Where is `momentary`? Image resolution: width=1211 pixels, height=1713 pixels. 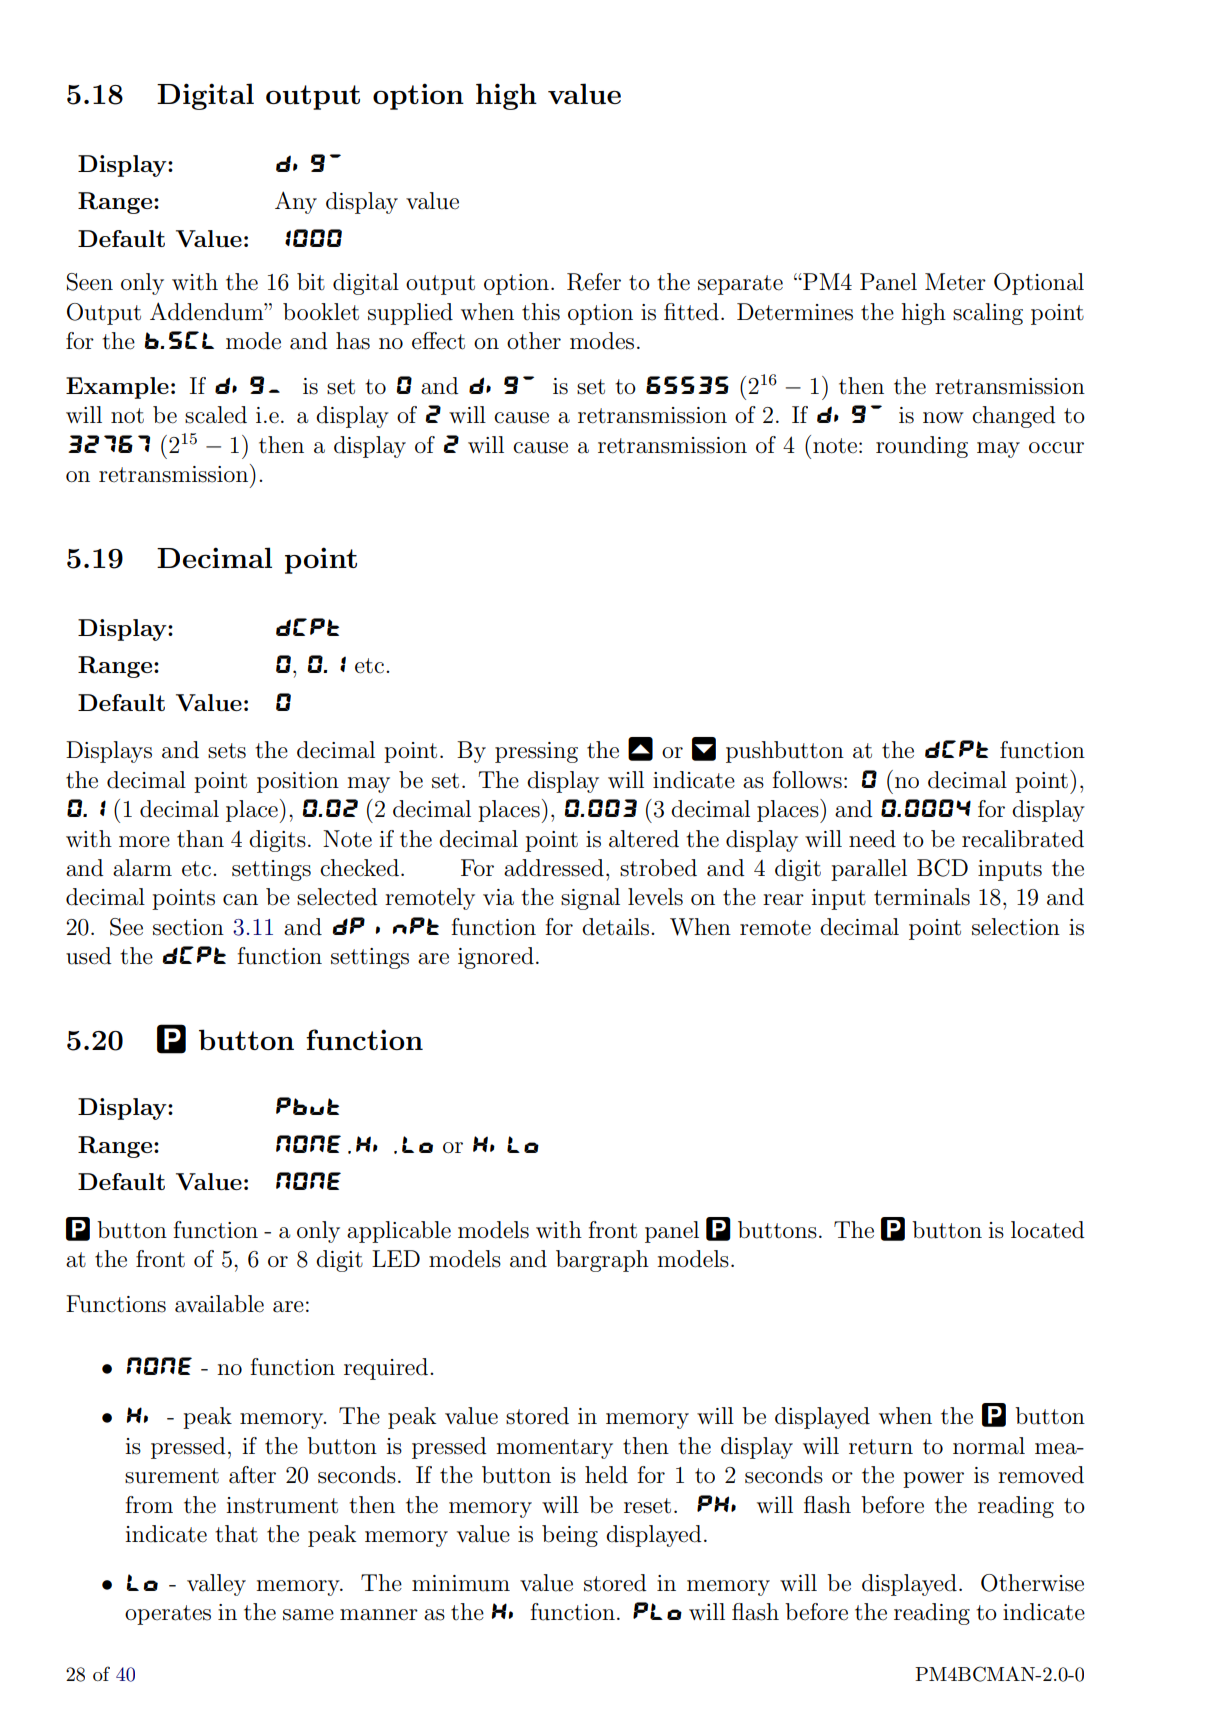
momentary is located at coordinates (554, 1449).
